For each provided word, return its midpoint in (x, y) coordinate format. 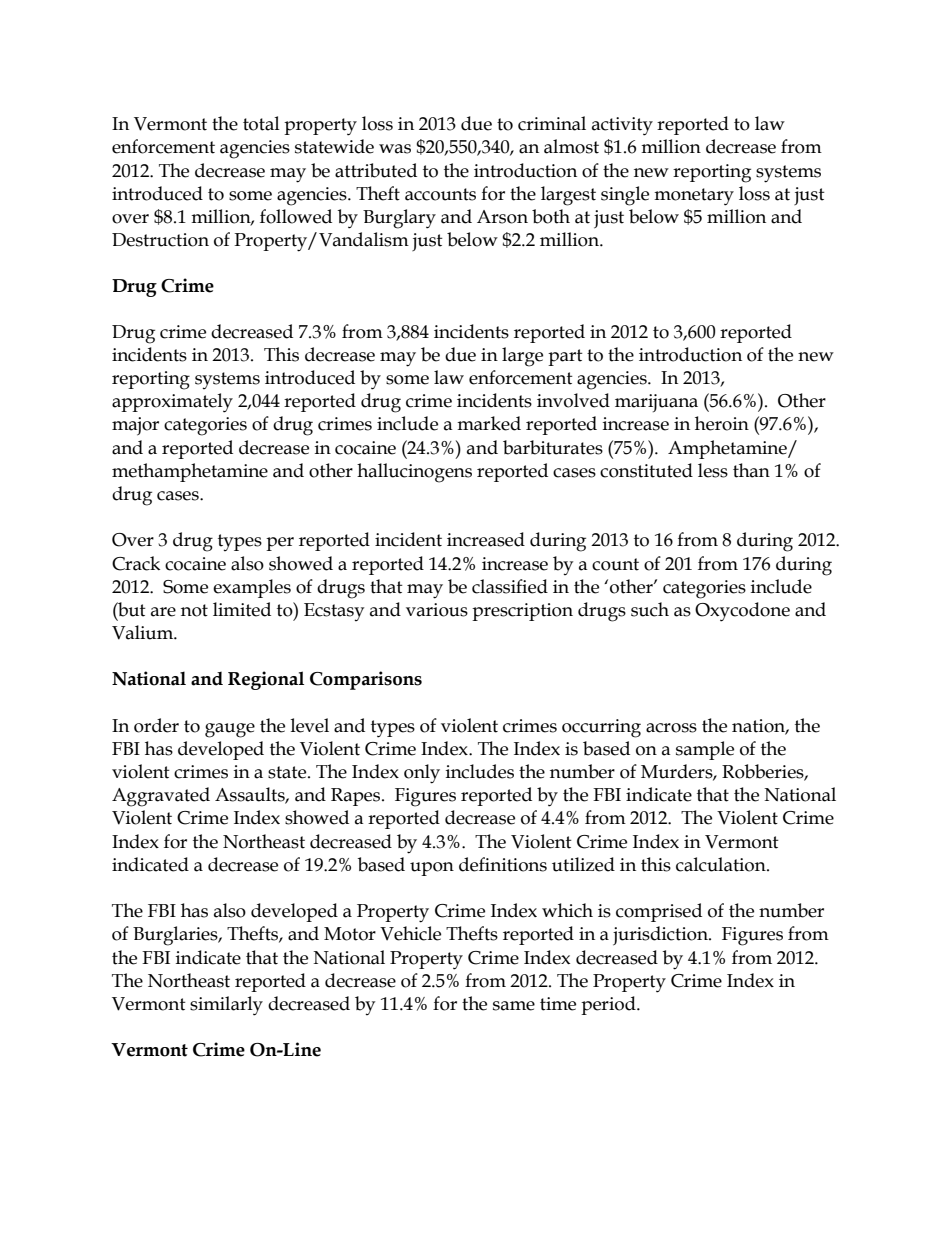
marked (489, 423)
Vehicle (410, 933)
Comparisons (366, 680)
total (261, 123)
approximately (172, 403)
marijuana (656, 403)
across (671, 728)
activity (622, 126)
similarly (226, 1006)
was (395, 149)
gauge (230, 730)
